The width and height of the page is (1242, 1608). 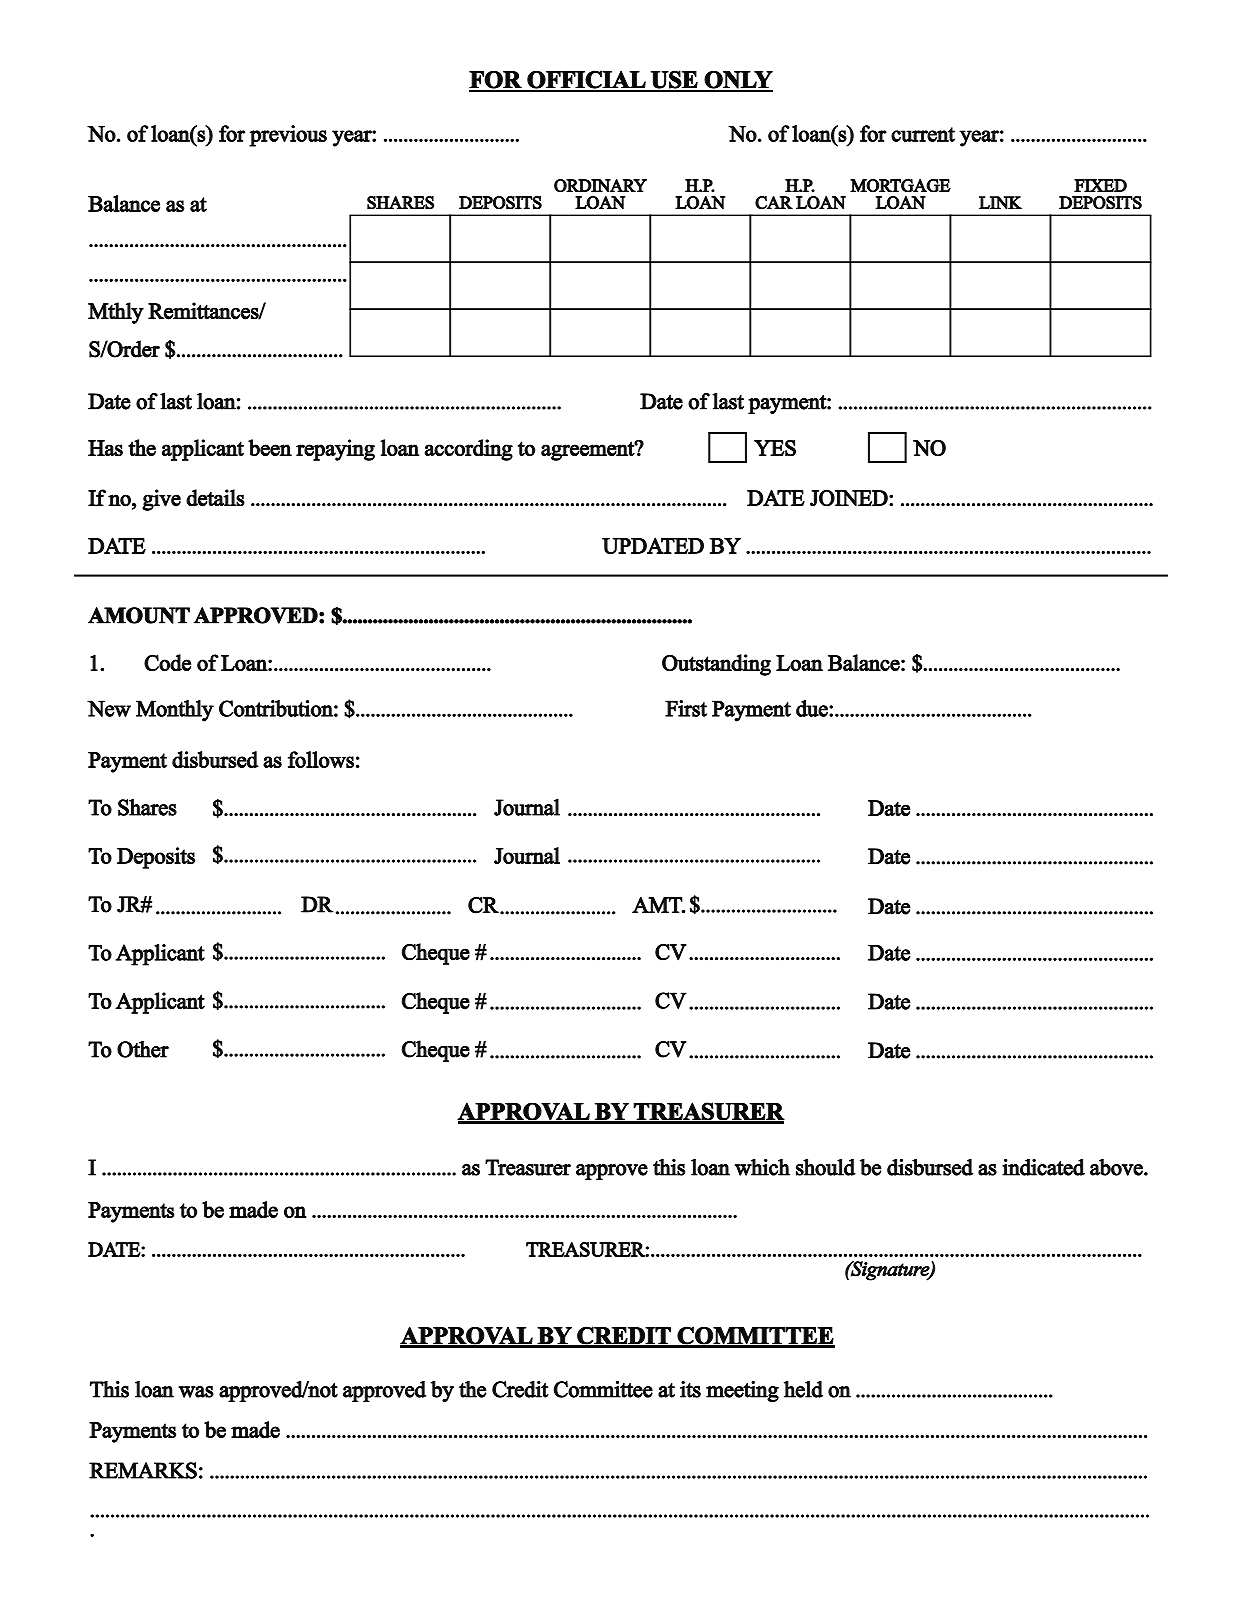 What do you see at coordinates (143, 1049) in the page?
I see `Other` at bounding box center [143, 1049].
